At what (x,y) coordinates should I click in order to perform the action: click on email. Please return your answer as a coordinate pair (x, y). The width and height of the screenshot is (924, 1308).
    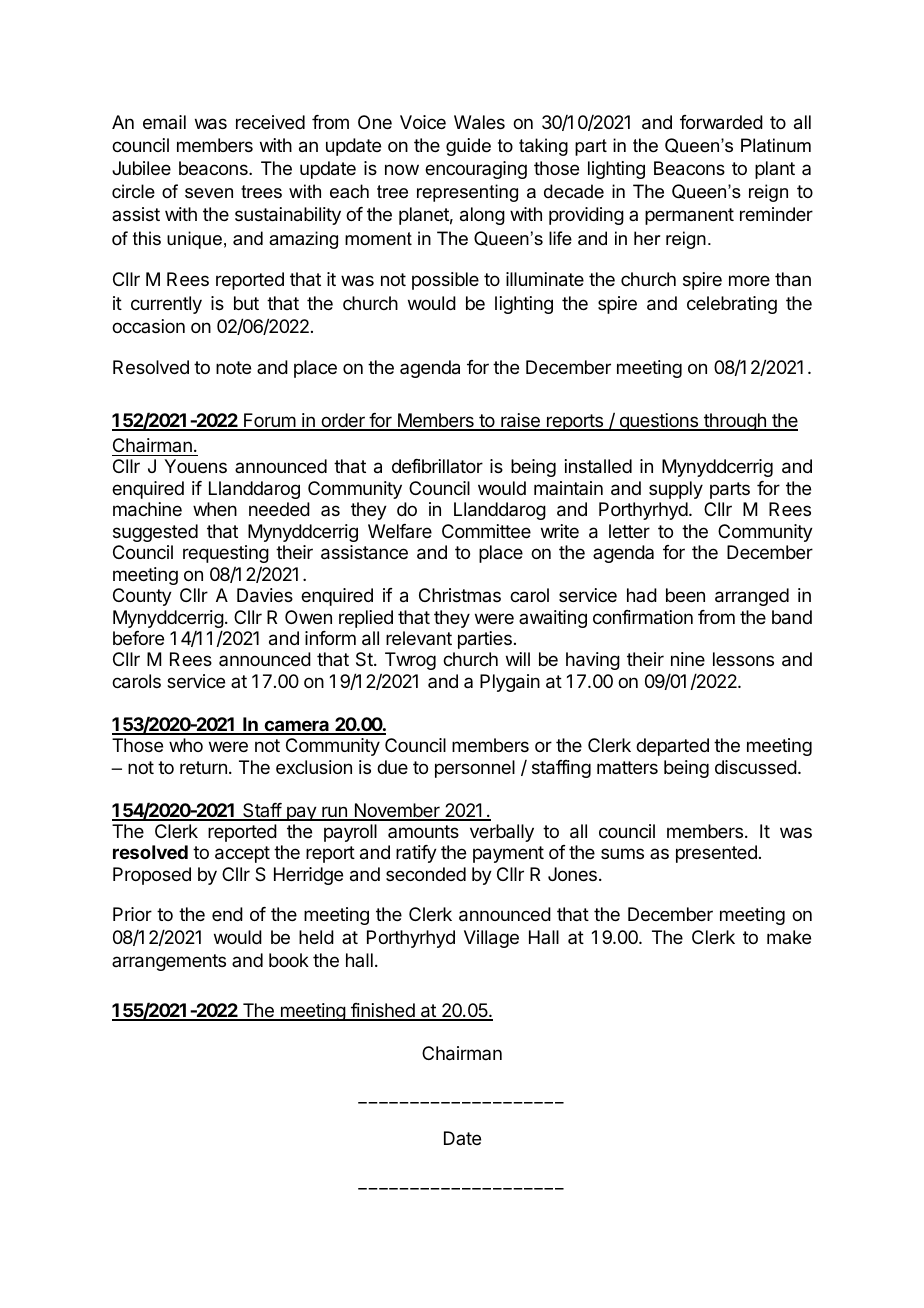
    Looking at the image, I should click on (164, 122).
